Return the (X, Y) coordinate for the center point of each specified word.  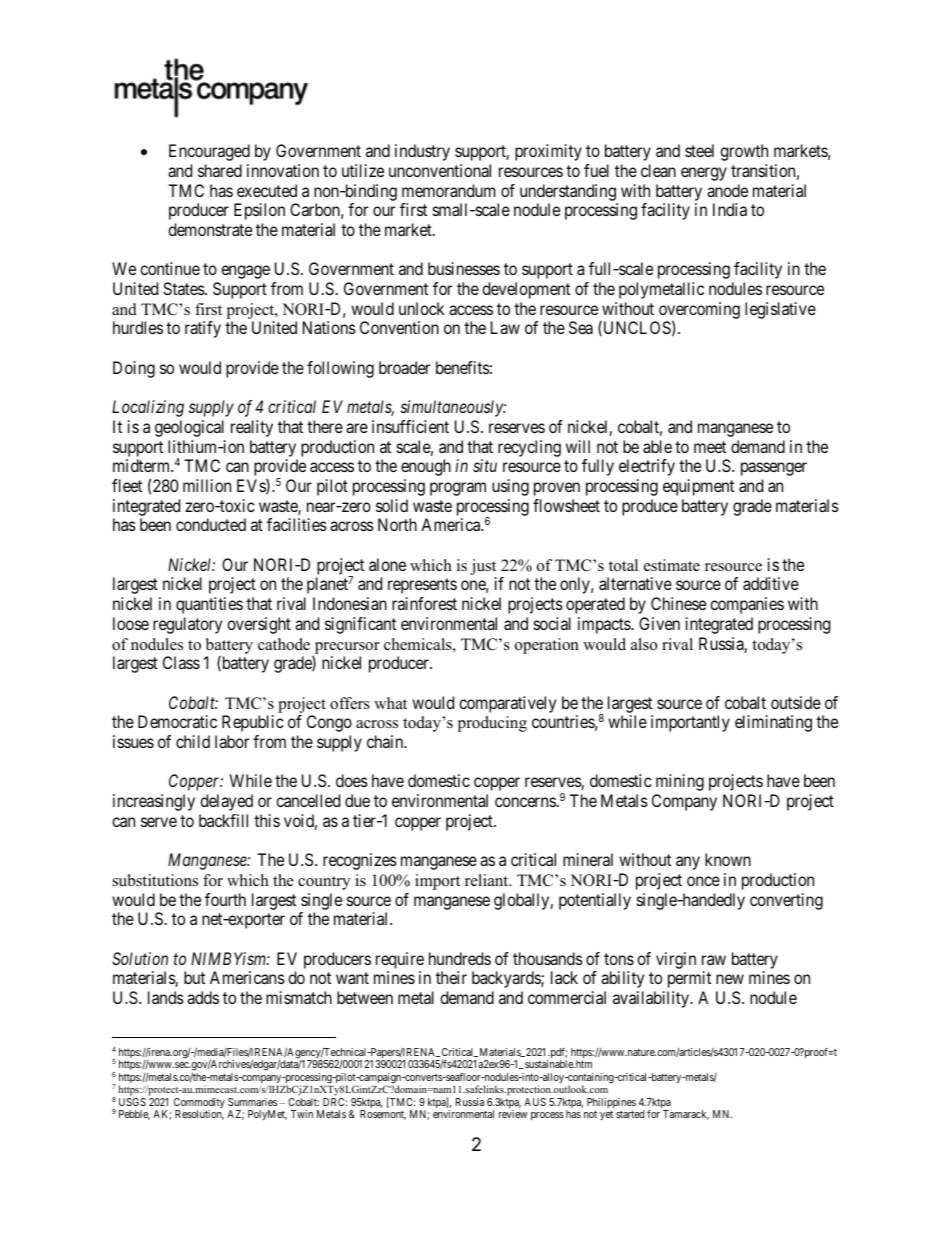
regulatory (187, 625)
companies (747, 605)
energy (704, 174)
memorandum (448, 190)
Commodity (199, 1104)
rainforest (424, 603)
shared (220, 170)
